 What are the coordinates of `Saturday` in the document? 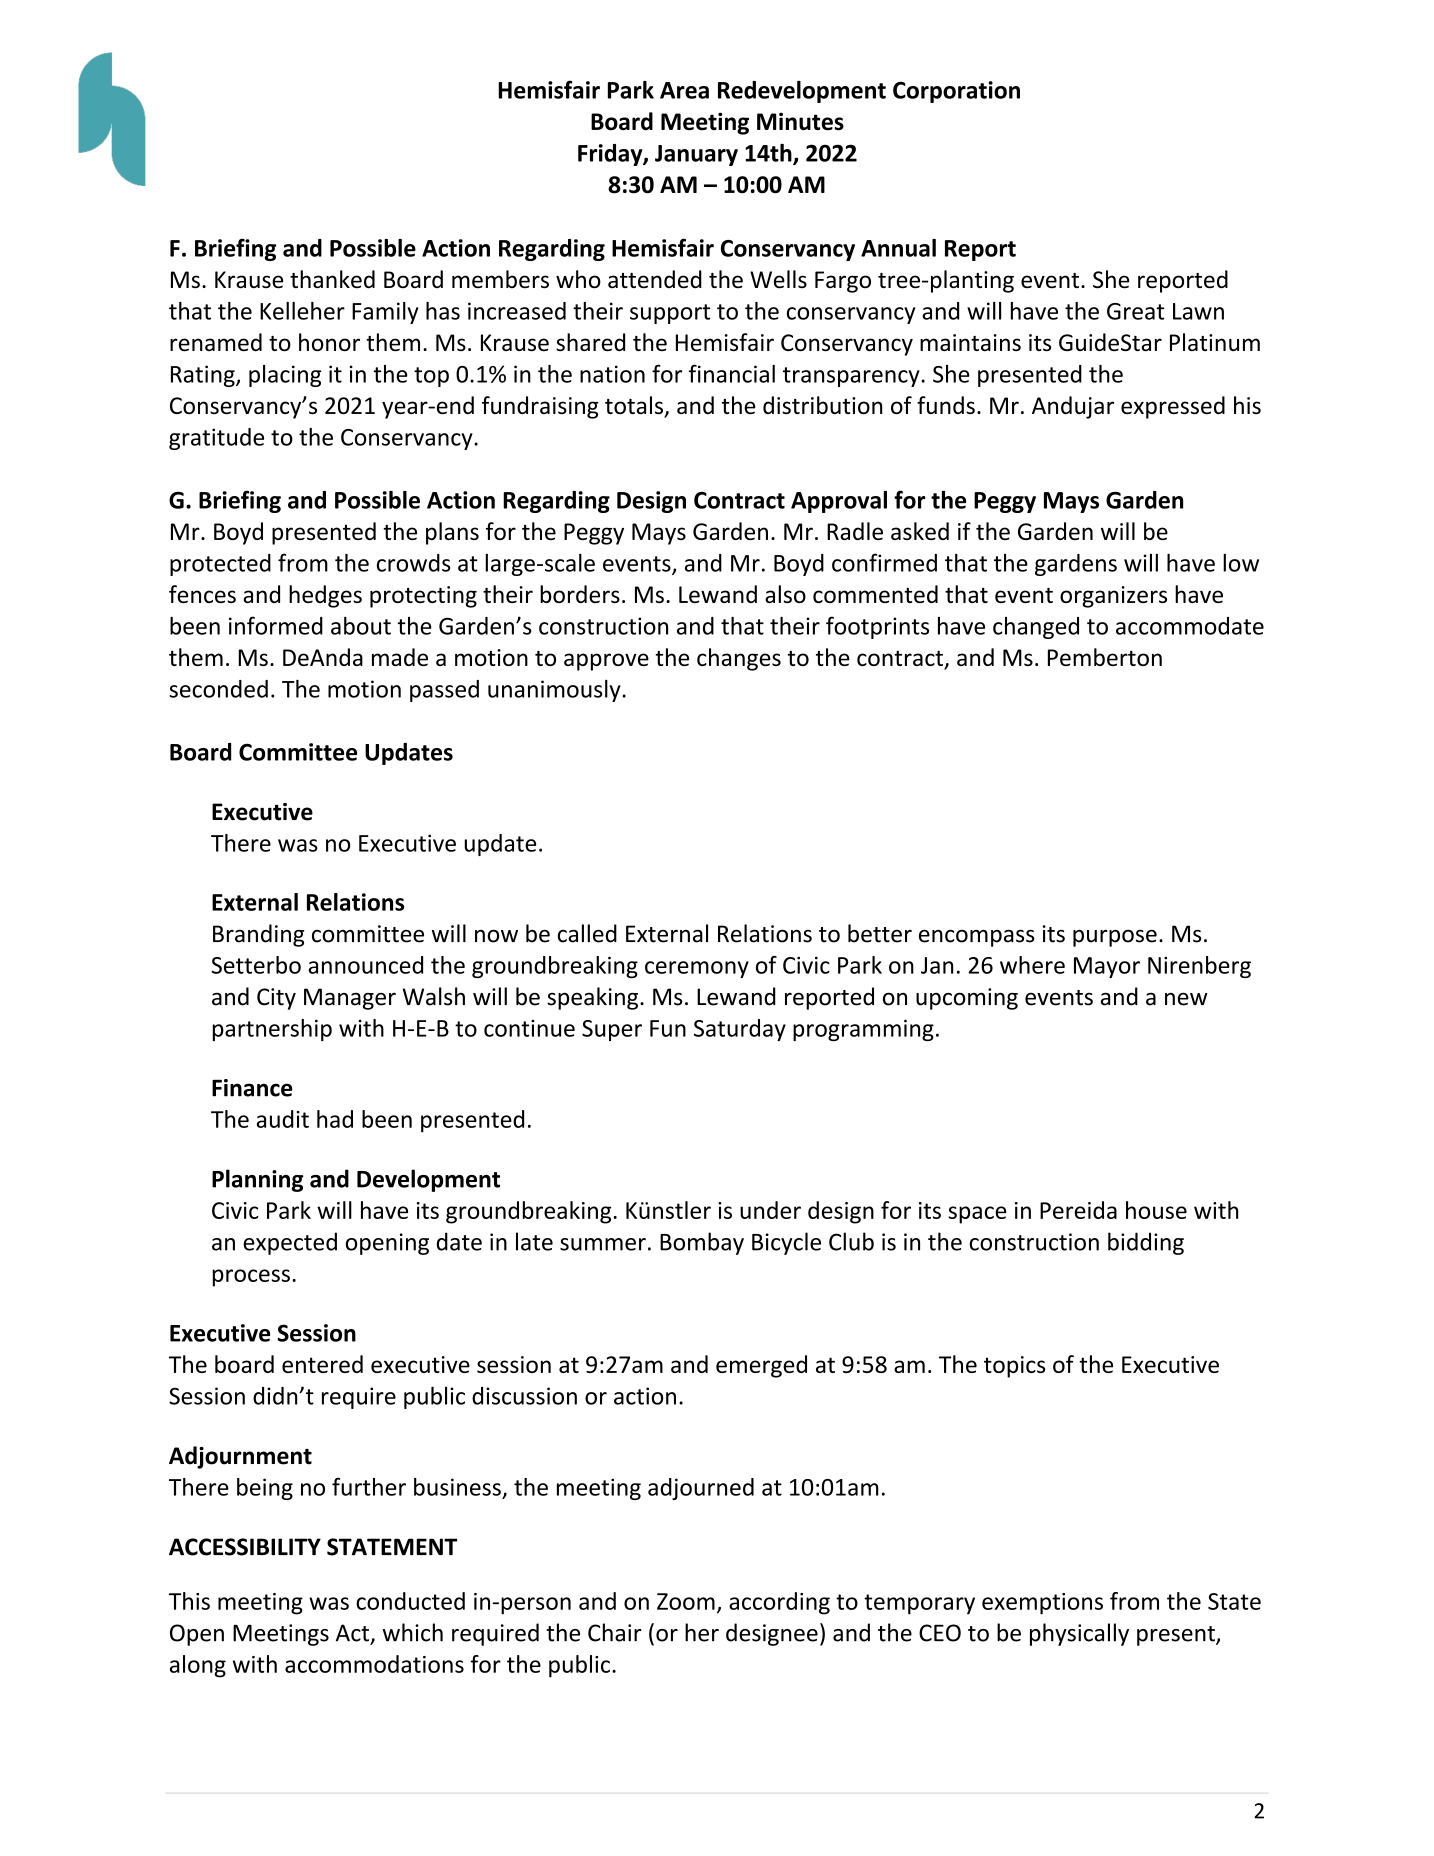 It's located at (740, 1030).
